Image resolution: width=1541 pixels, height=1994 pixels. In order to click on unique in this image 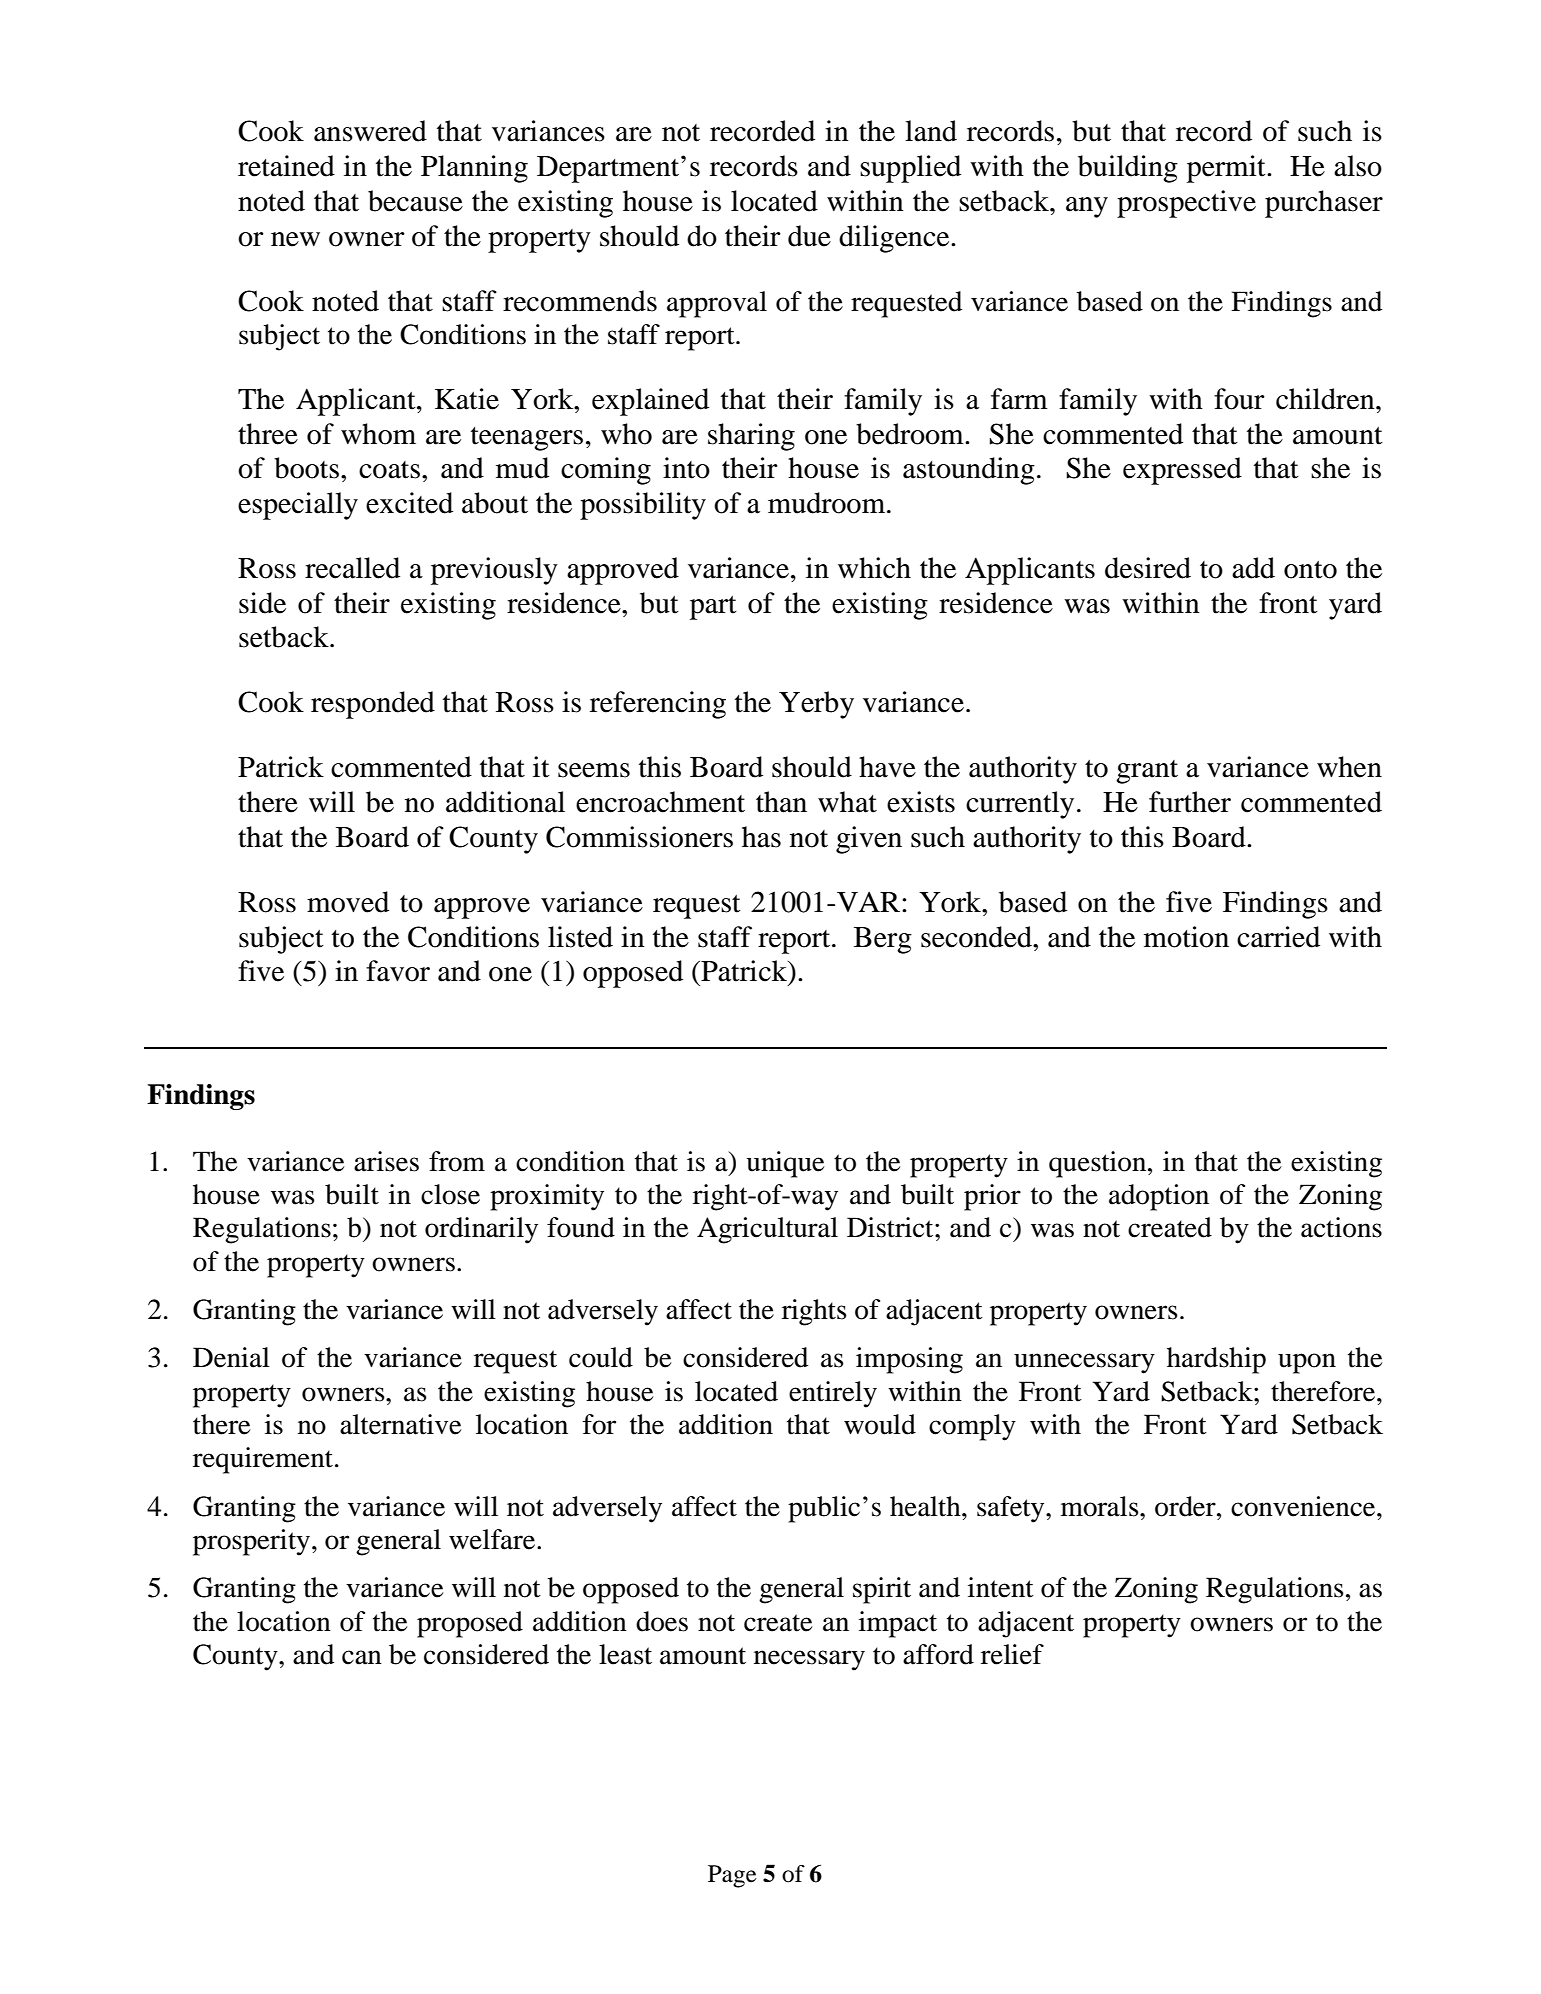, I will do `click(785, 1164)`.
